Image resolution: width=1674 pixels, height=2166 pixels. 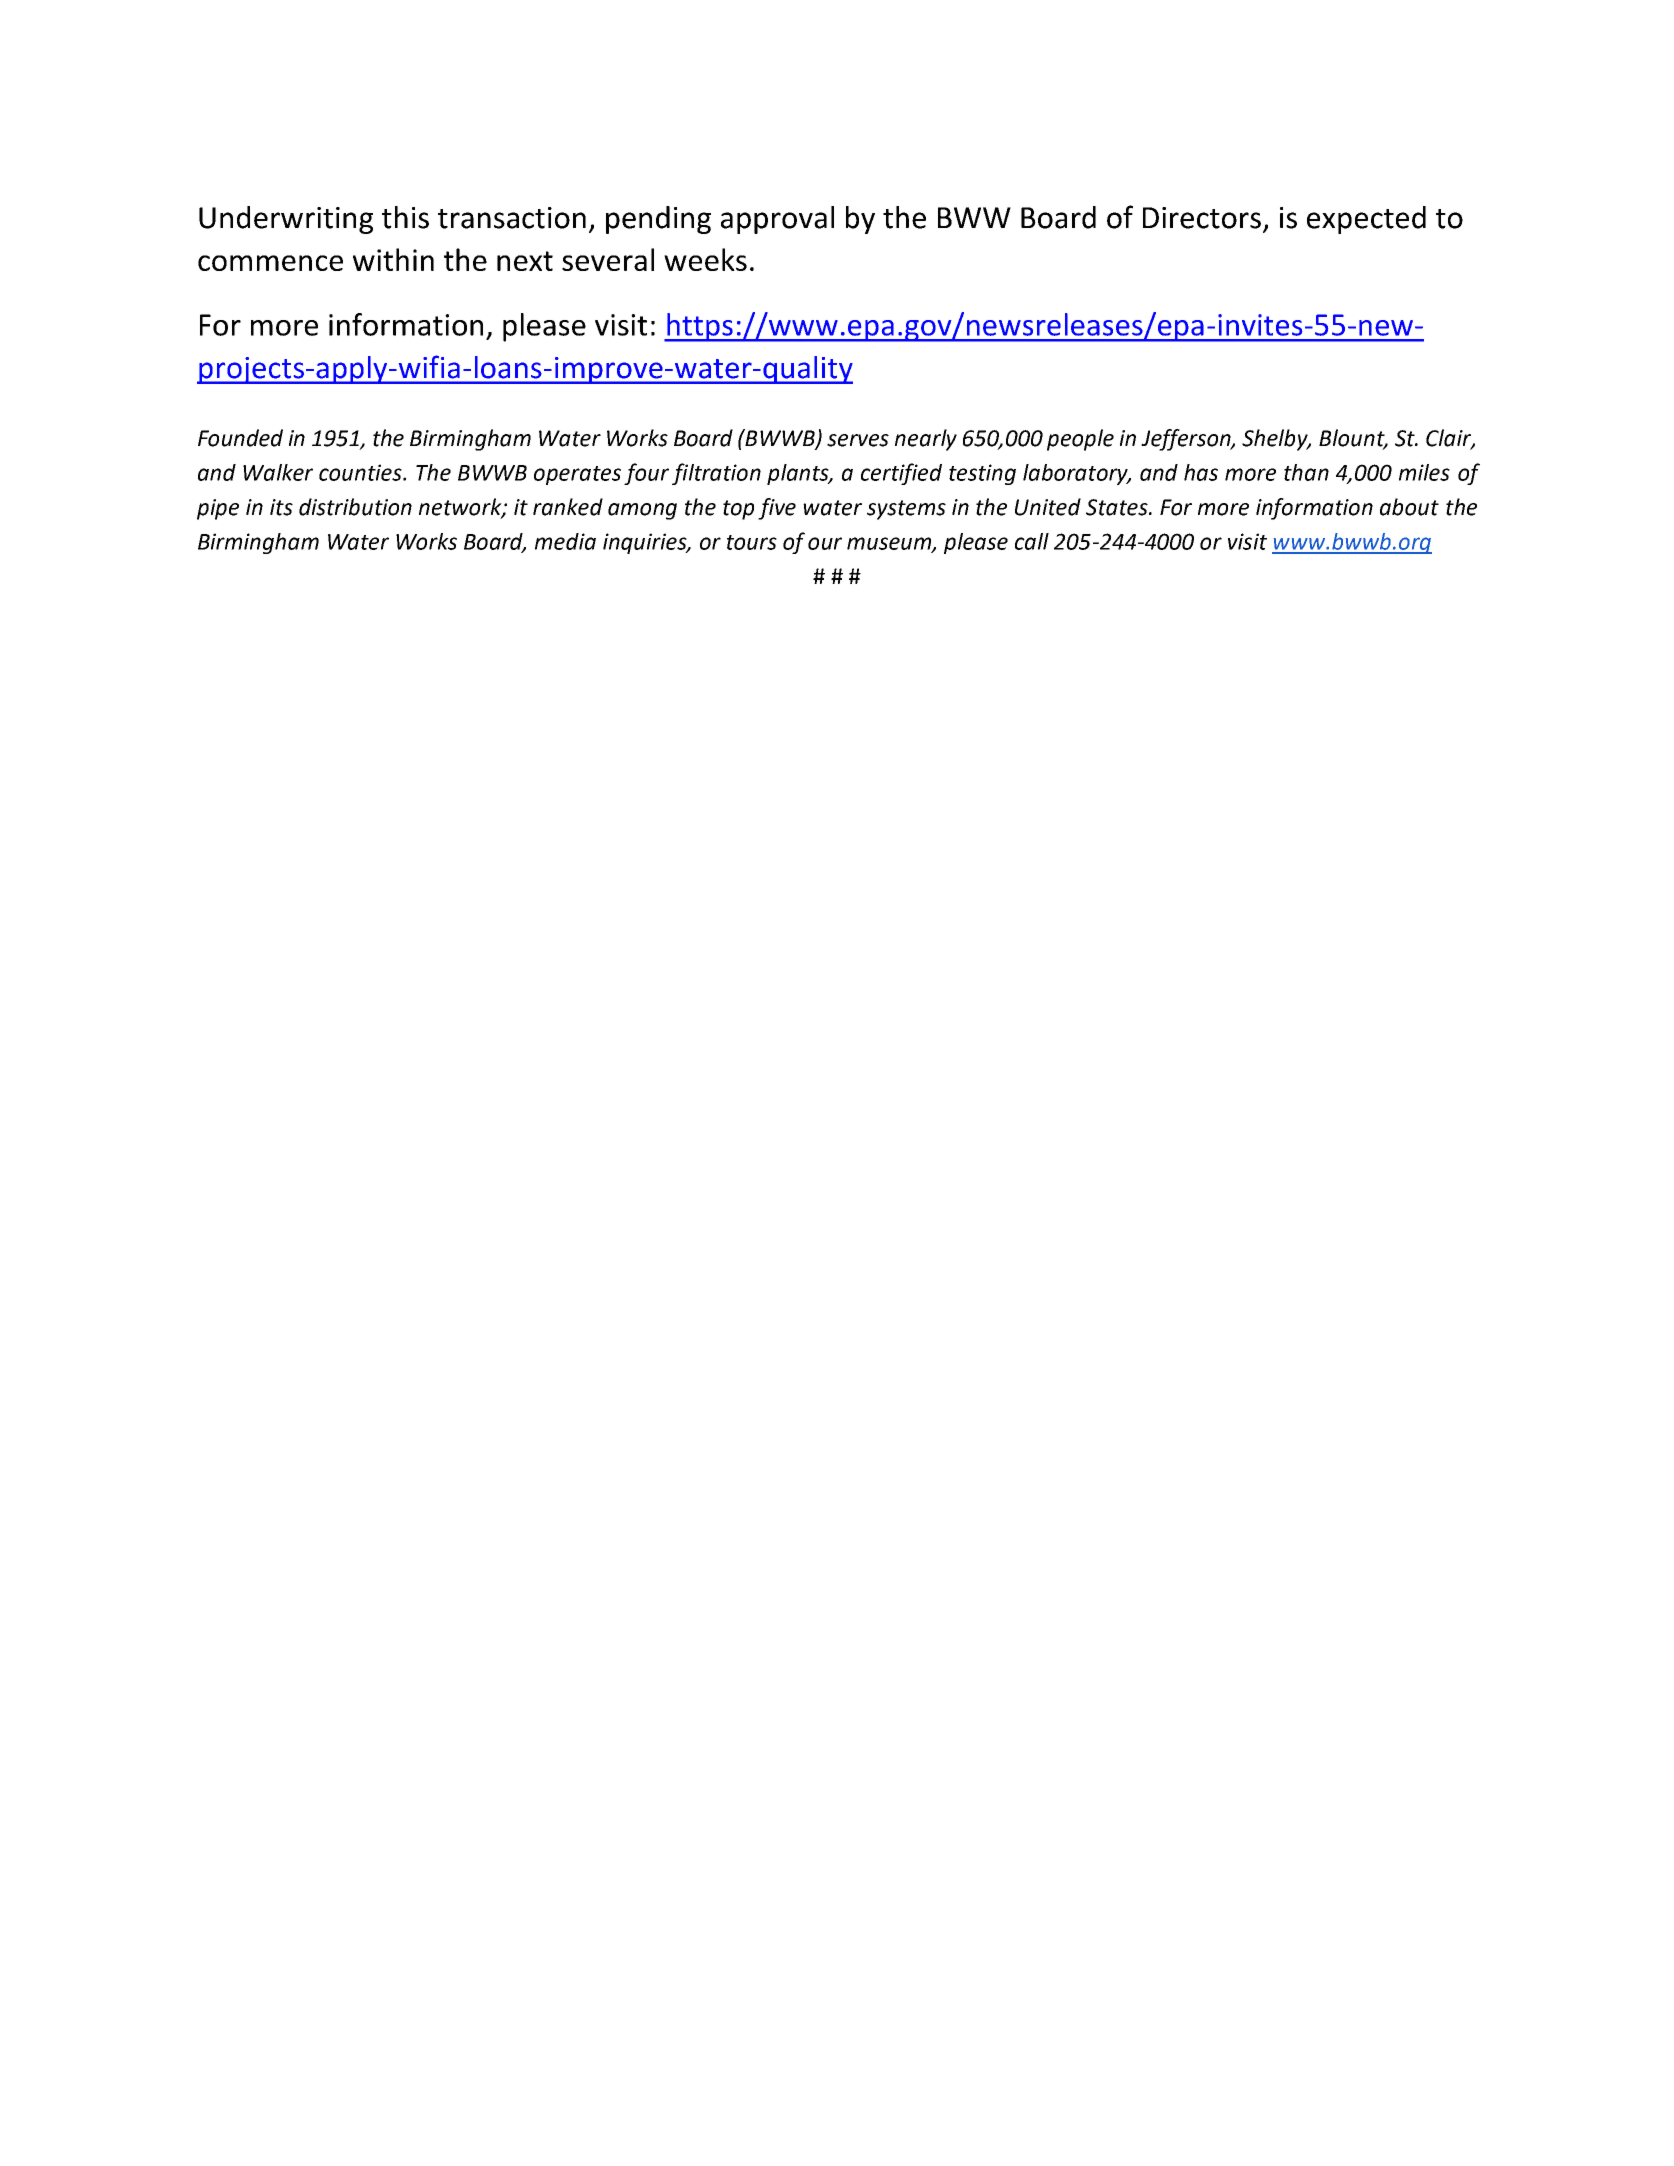 I want to click on distribution, so click(x=355, y=507).
